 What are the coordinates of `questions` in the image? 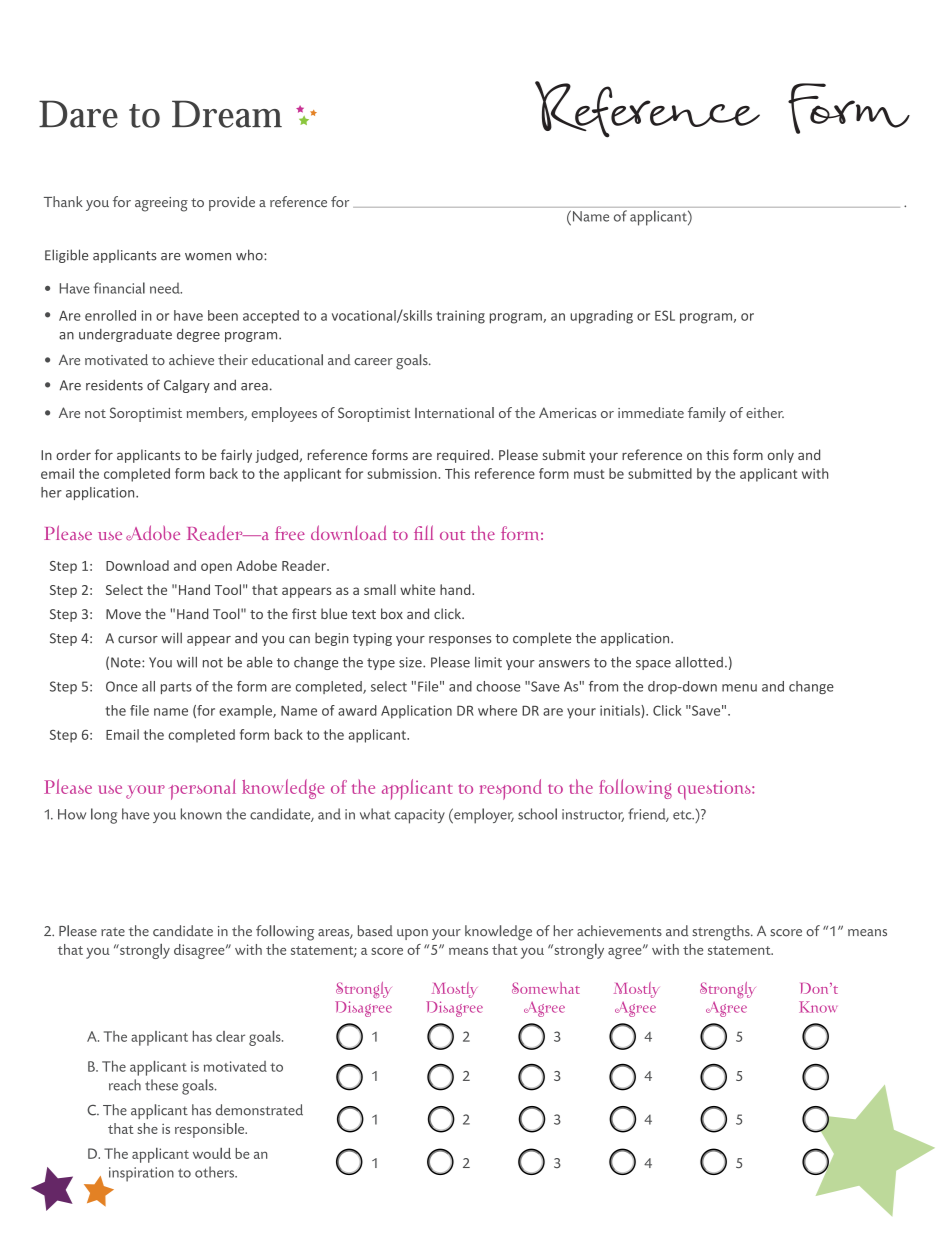 It's located at (715, 790).
